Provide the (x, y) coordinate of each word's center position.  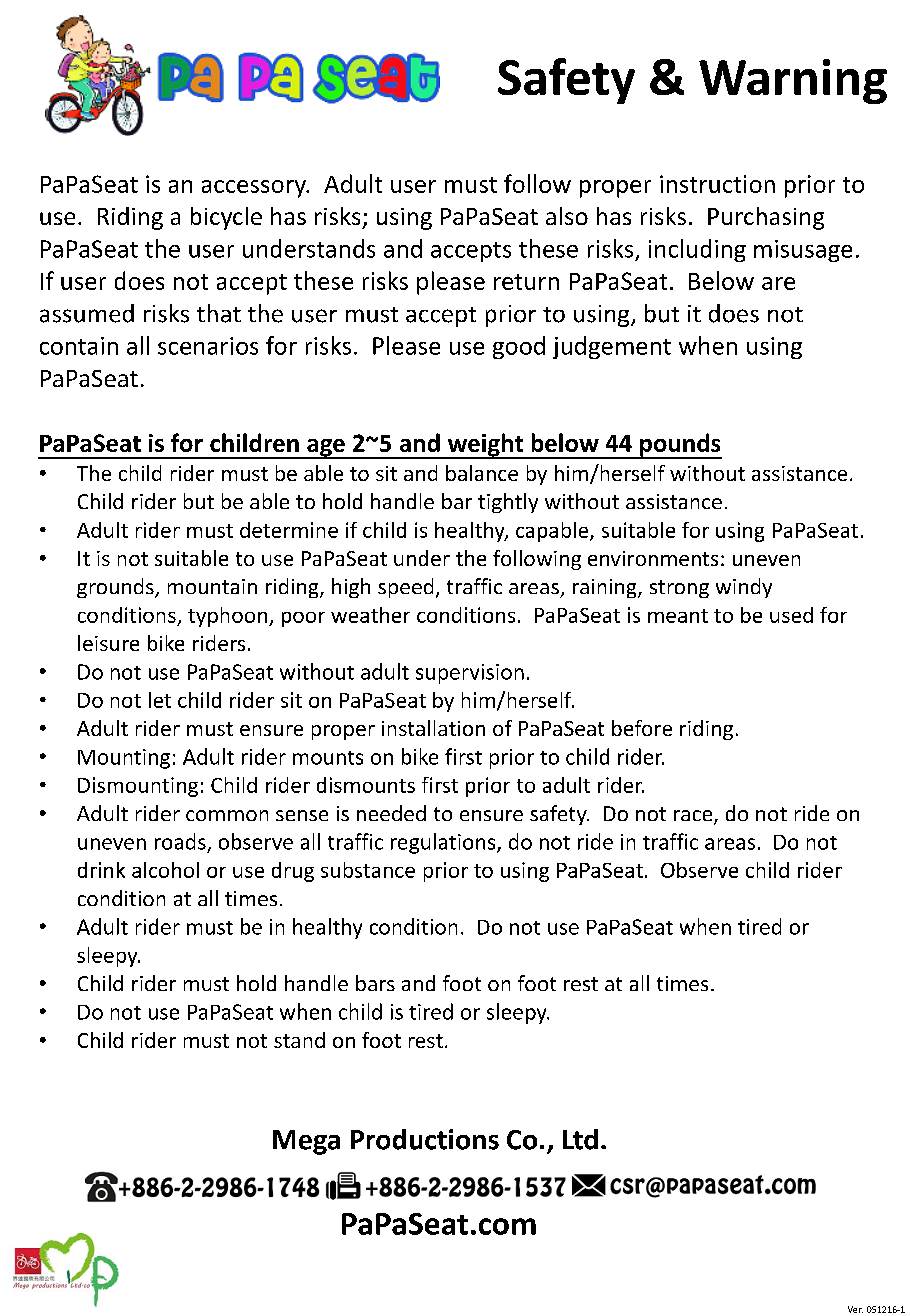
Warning (793, 81)
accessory (255, 189)
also (567, 216)
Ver (855, 1309)
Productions (425, 1139)
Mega (306, 1142)
